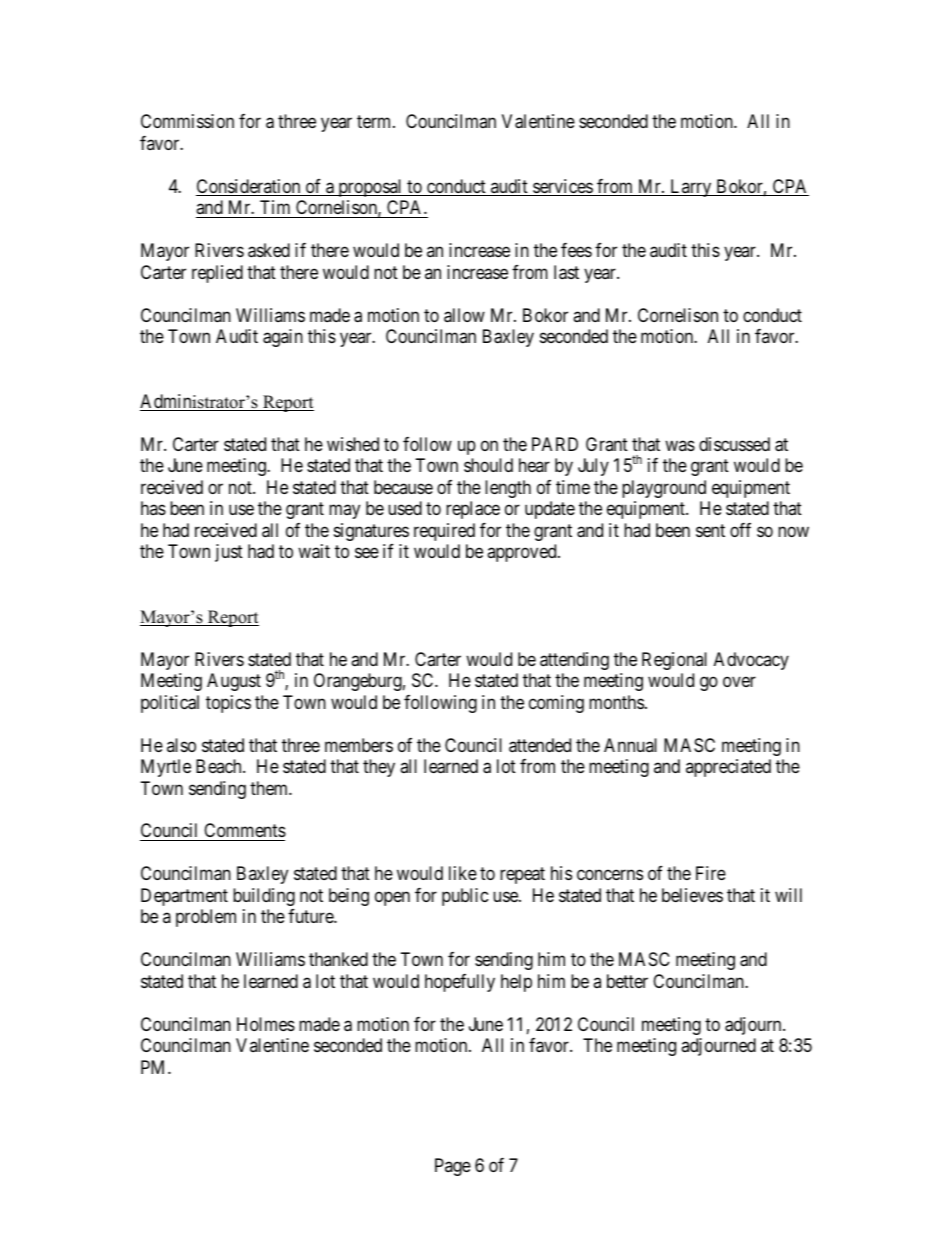 This screenshot has width=952, height=1233. Describe the element at coordinates (711, 873) in the screenshot. I see `Fire` at that location.
